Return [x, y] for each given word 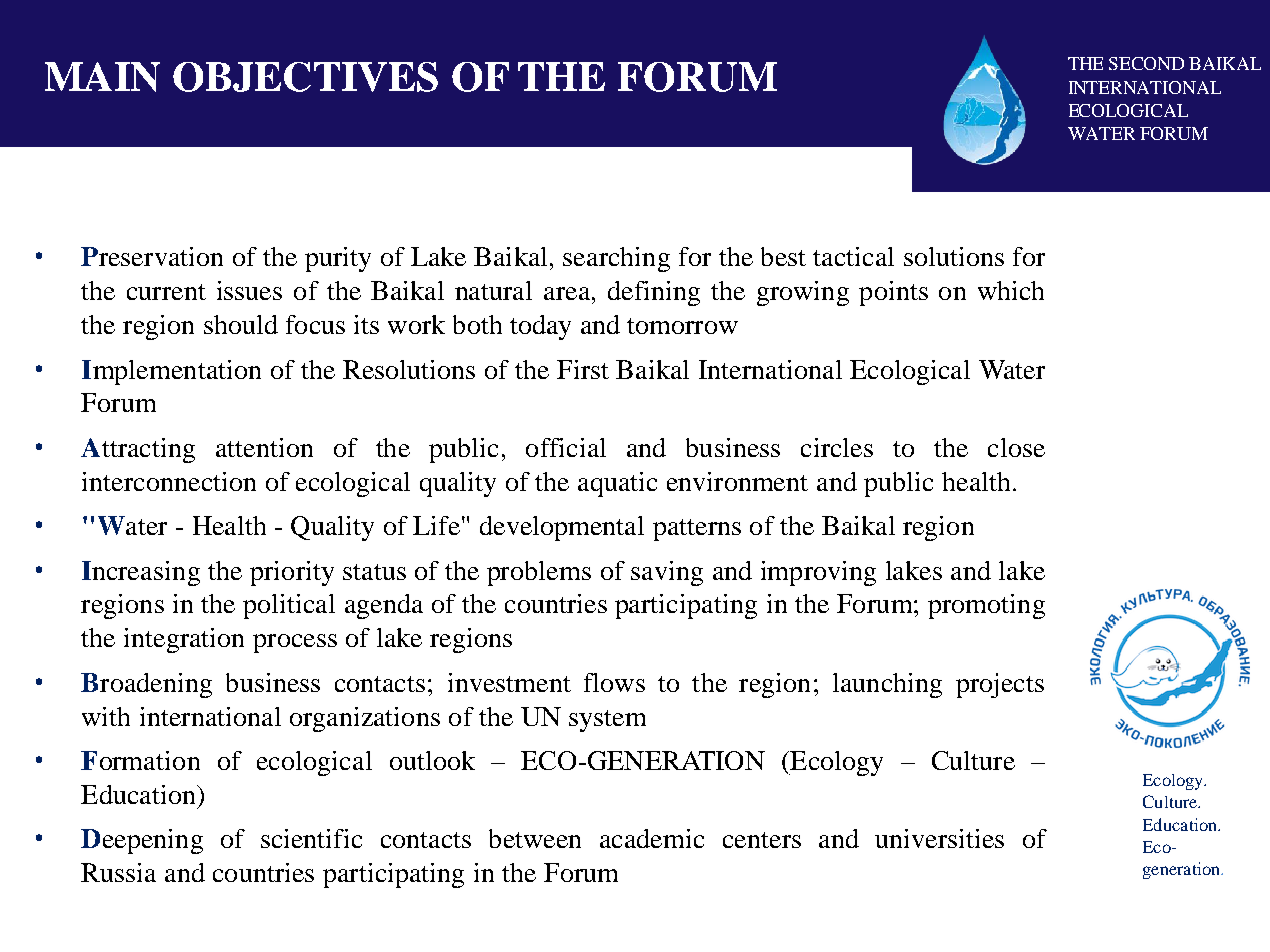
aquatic [617, 484]
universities [939, 838]
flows [614, 682]
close [1016, 447]
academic [652, 838]
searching [616, 259]
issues [249, 290]
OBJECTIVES [305, 77]
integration [184, 640]
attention [264, 447]
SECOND [1146, 63]
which [1011, 290]
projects [1000, 685]
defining [654, 293]
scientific [311, 838]
